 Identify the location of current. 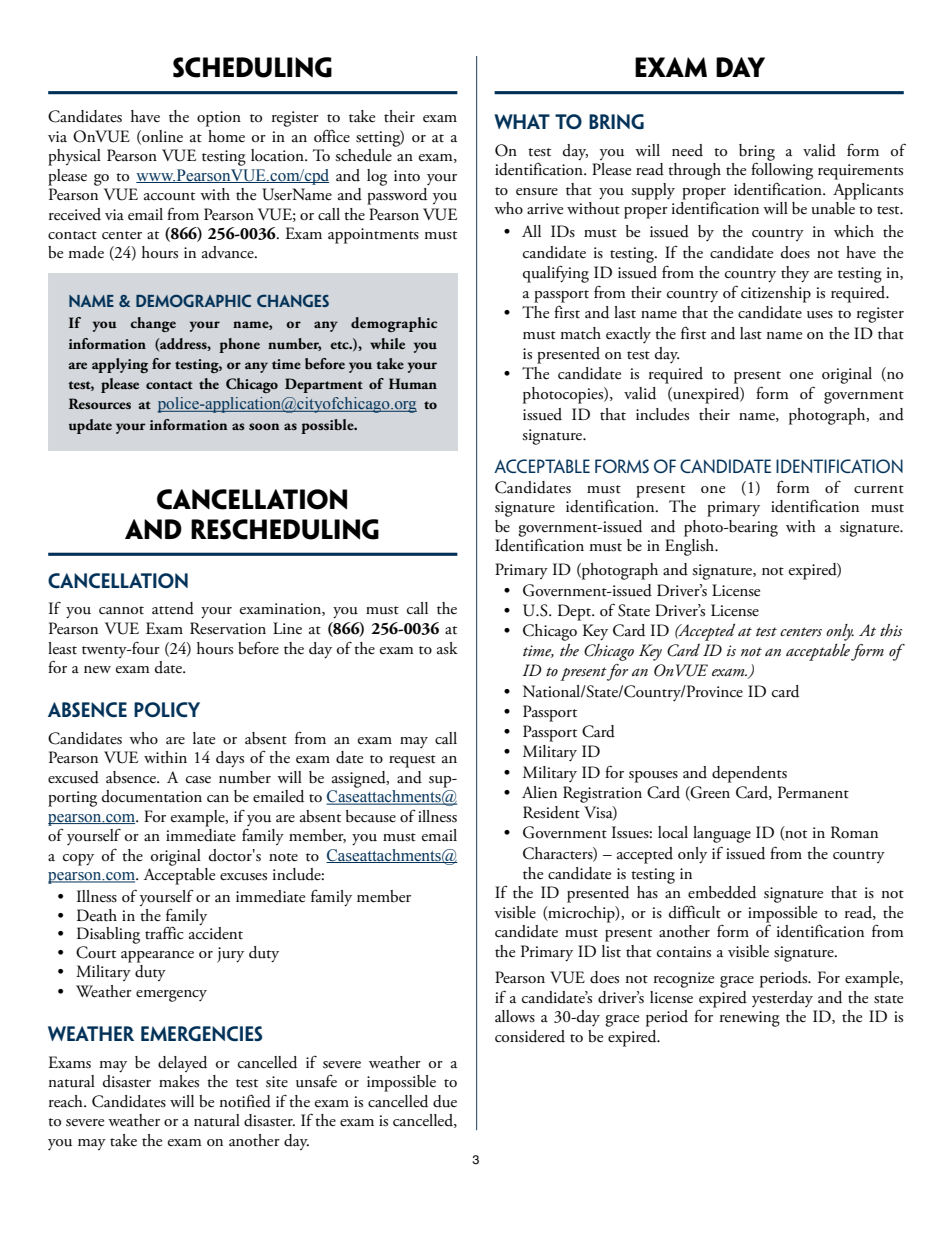
(879, 489).
